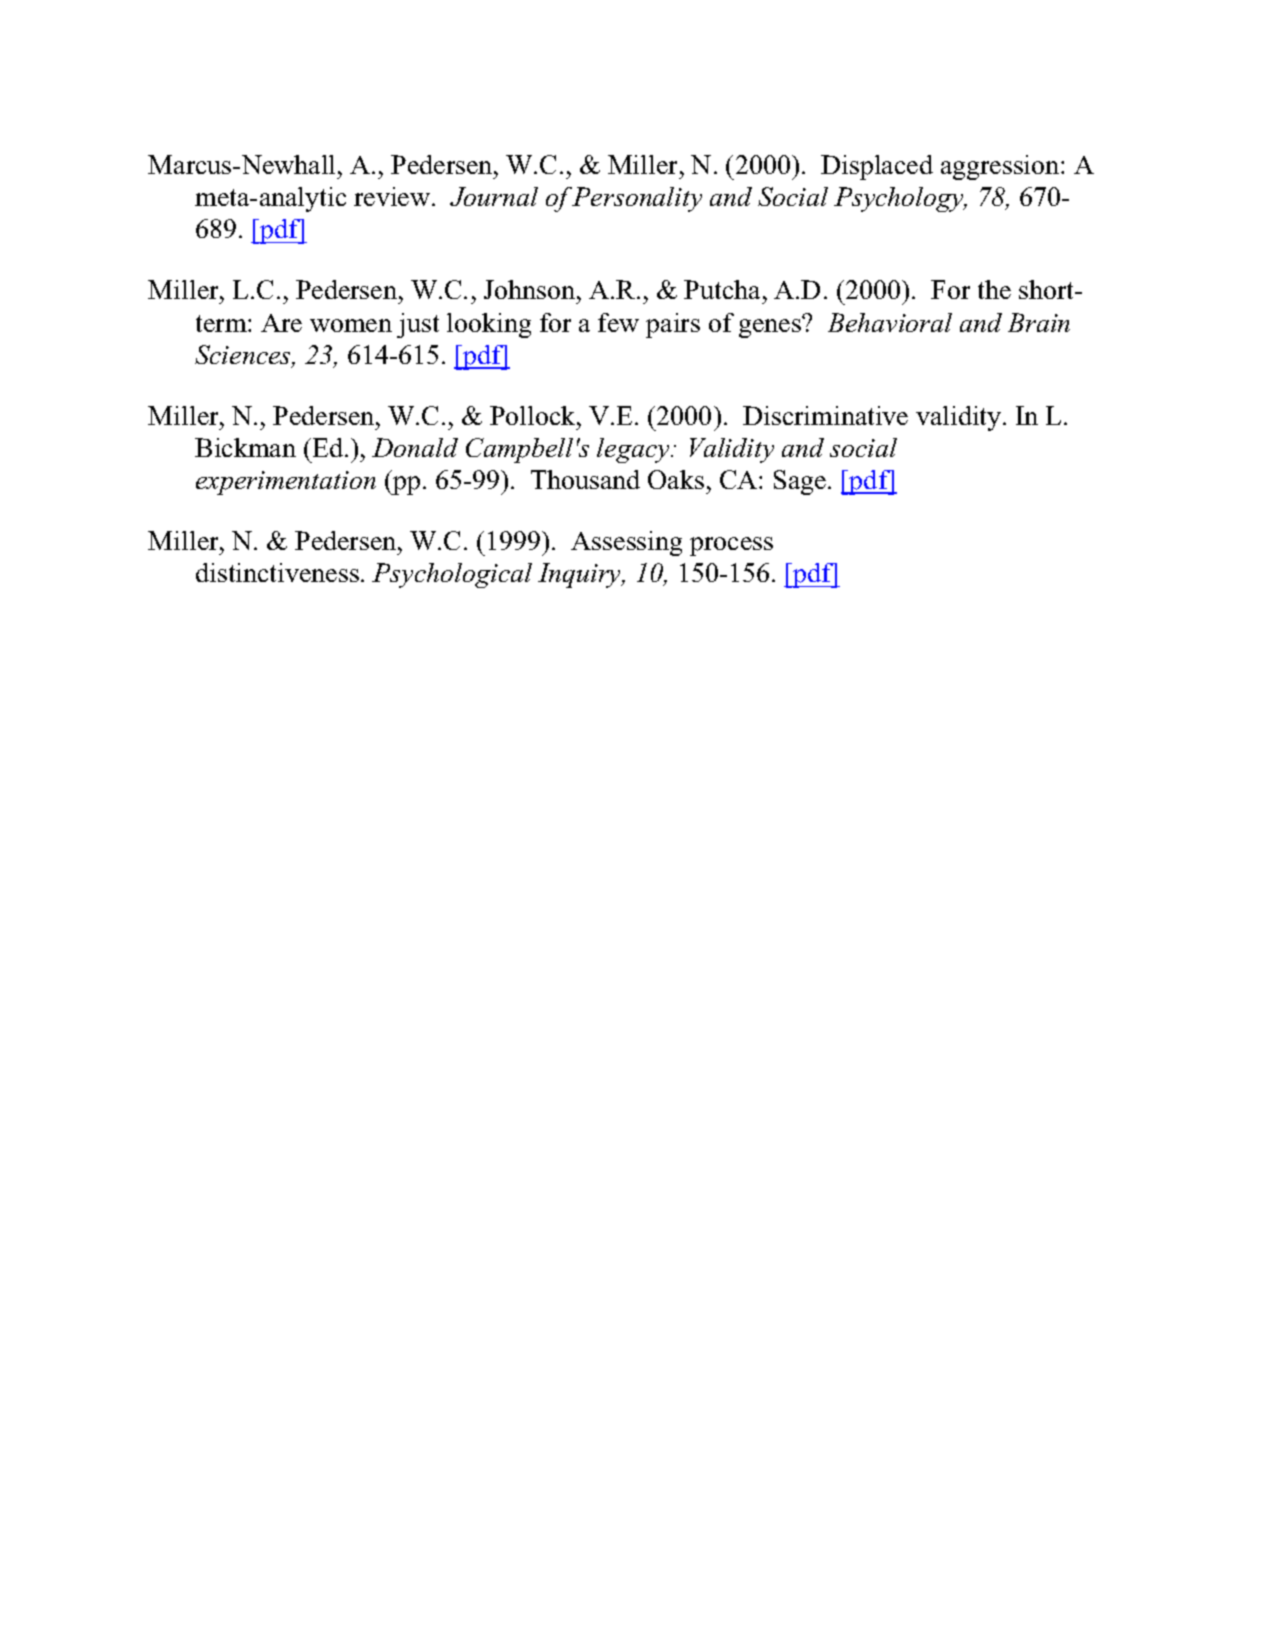  I want to click on distinctiveness, so click(277, 572).
